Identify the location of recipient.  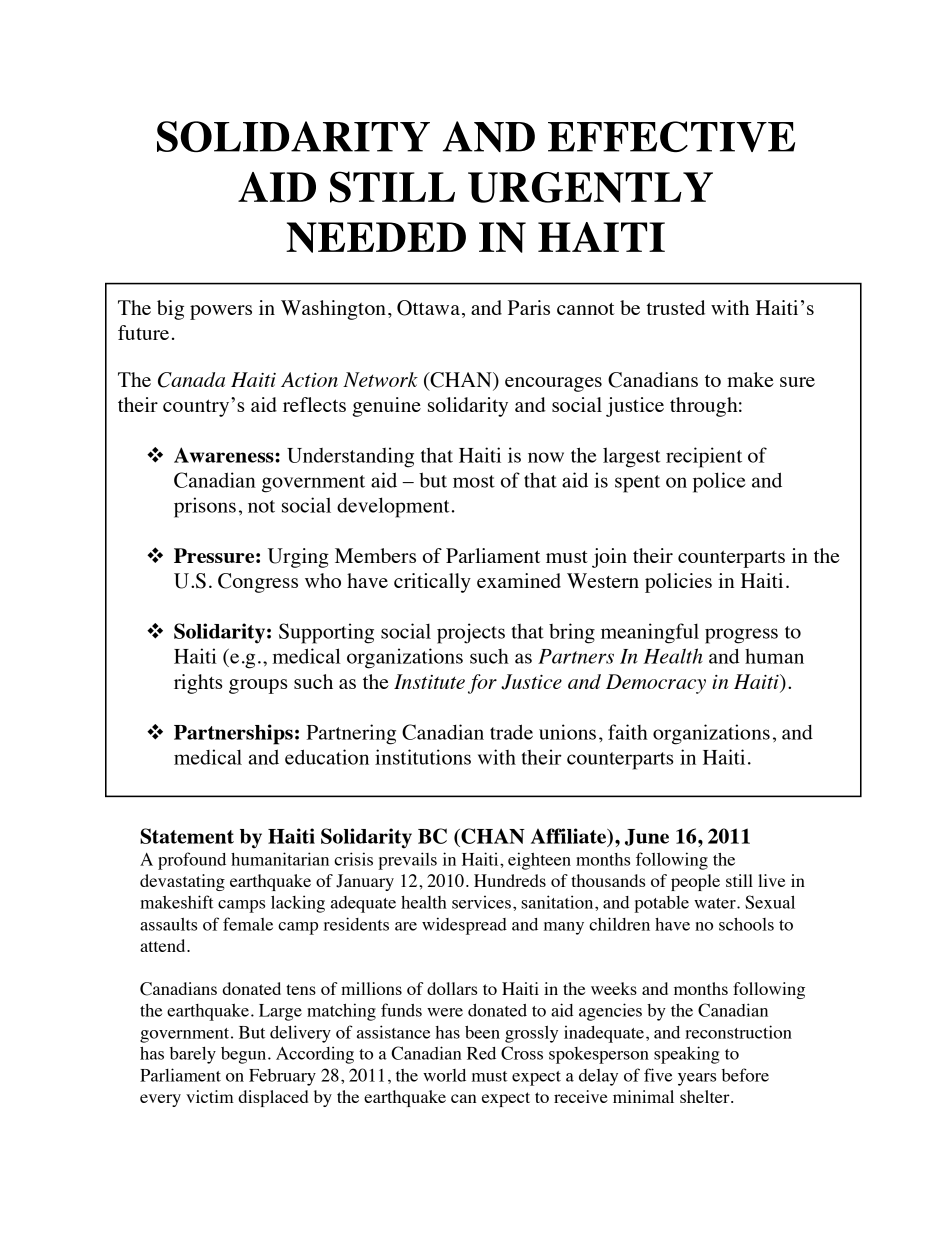
(704, 457).
